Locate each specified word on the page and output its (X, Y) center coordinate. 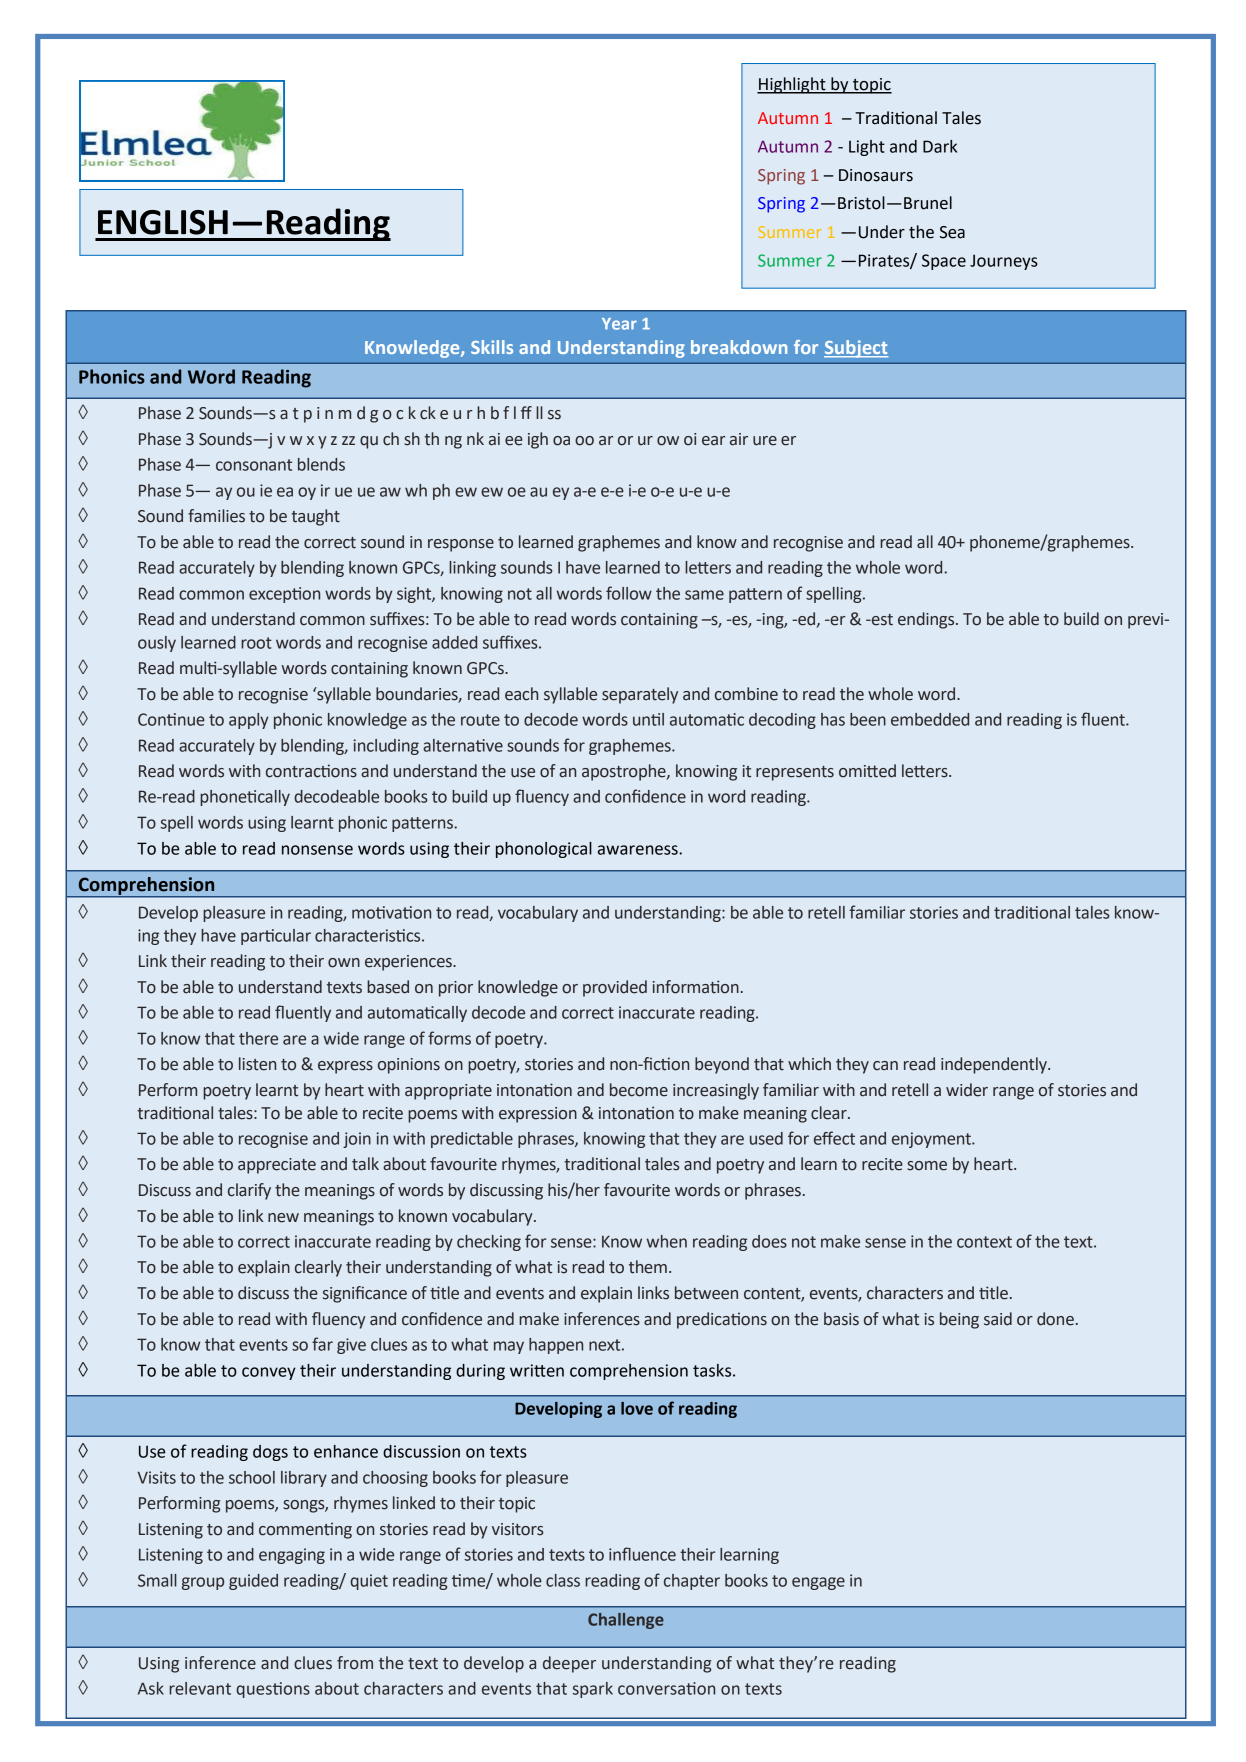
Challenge (626, 1621)
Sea (952, 232)
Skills (492, 347)
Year (619, 324)
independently (995, 1065)
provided (615, 988)
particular (276, 937)
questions (273, 1690)
